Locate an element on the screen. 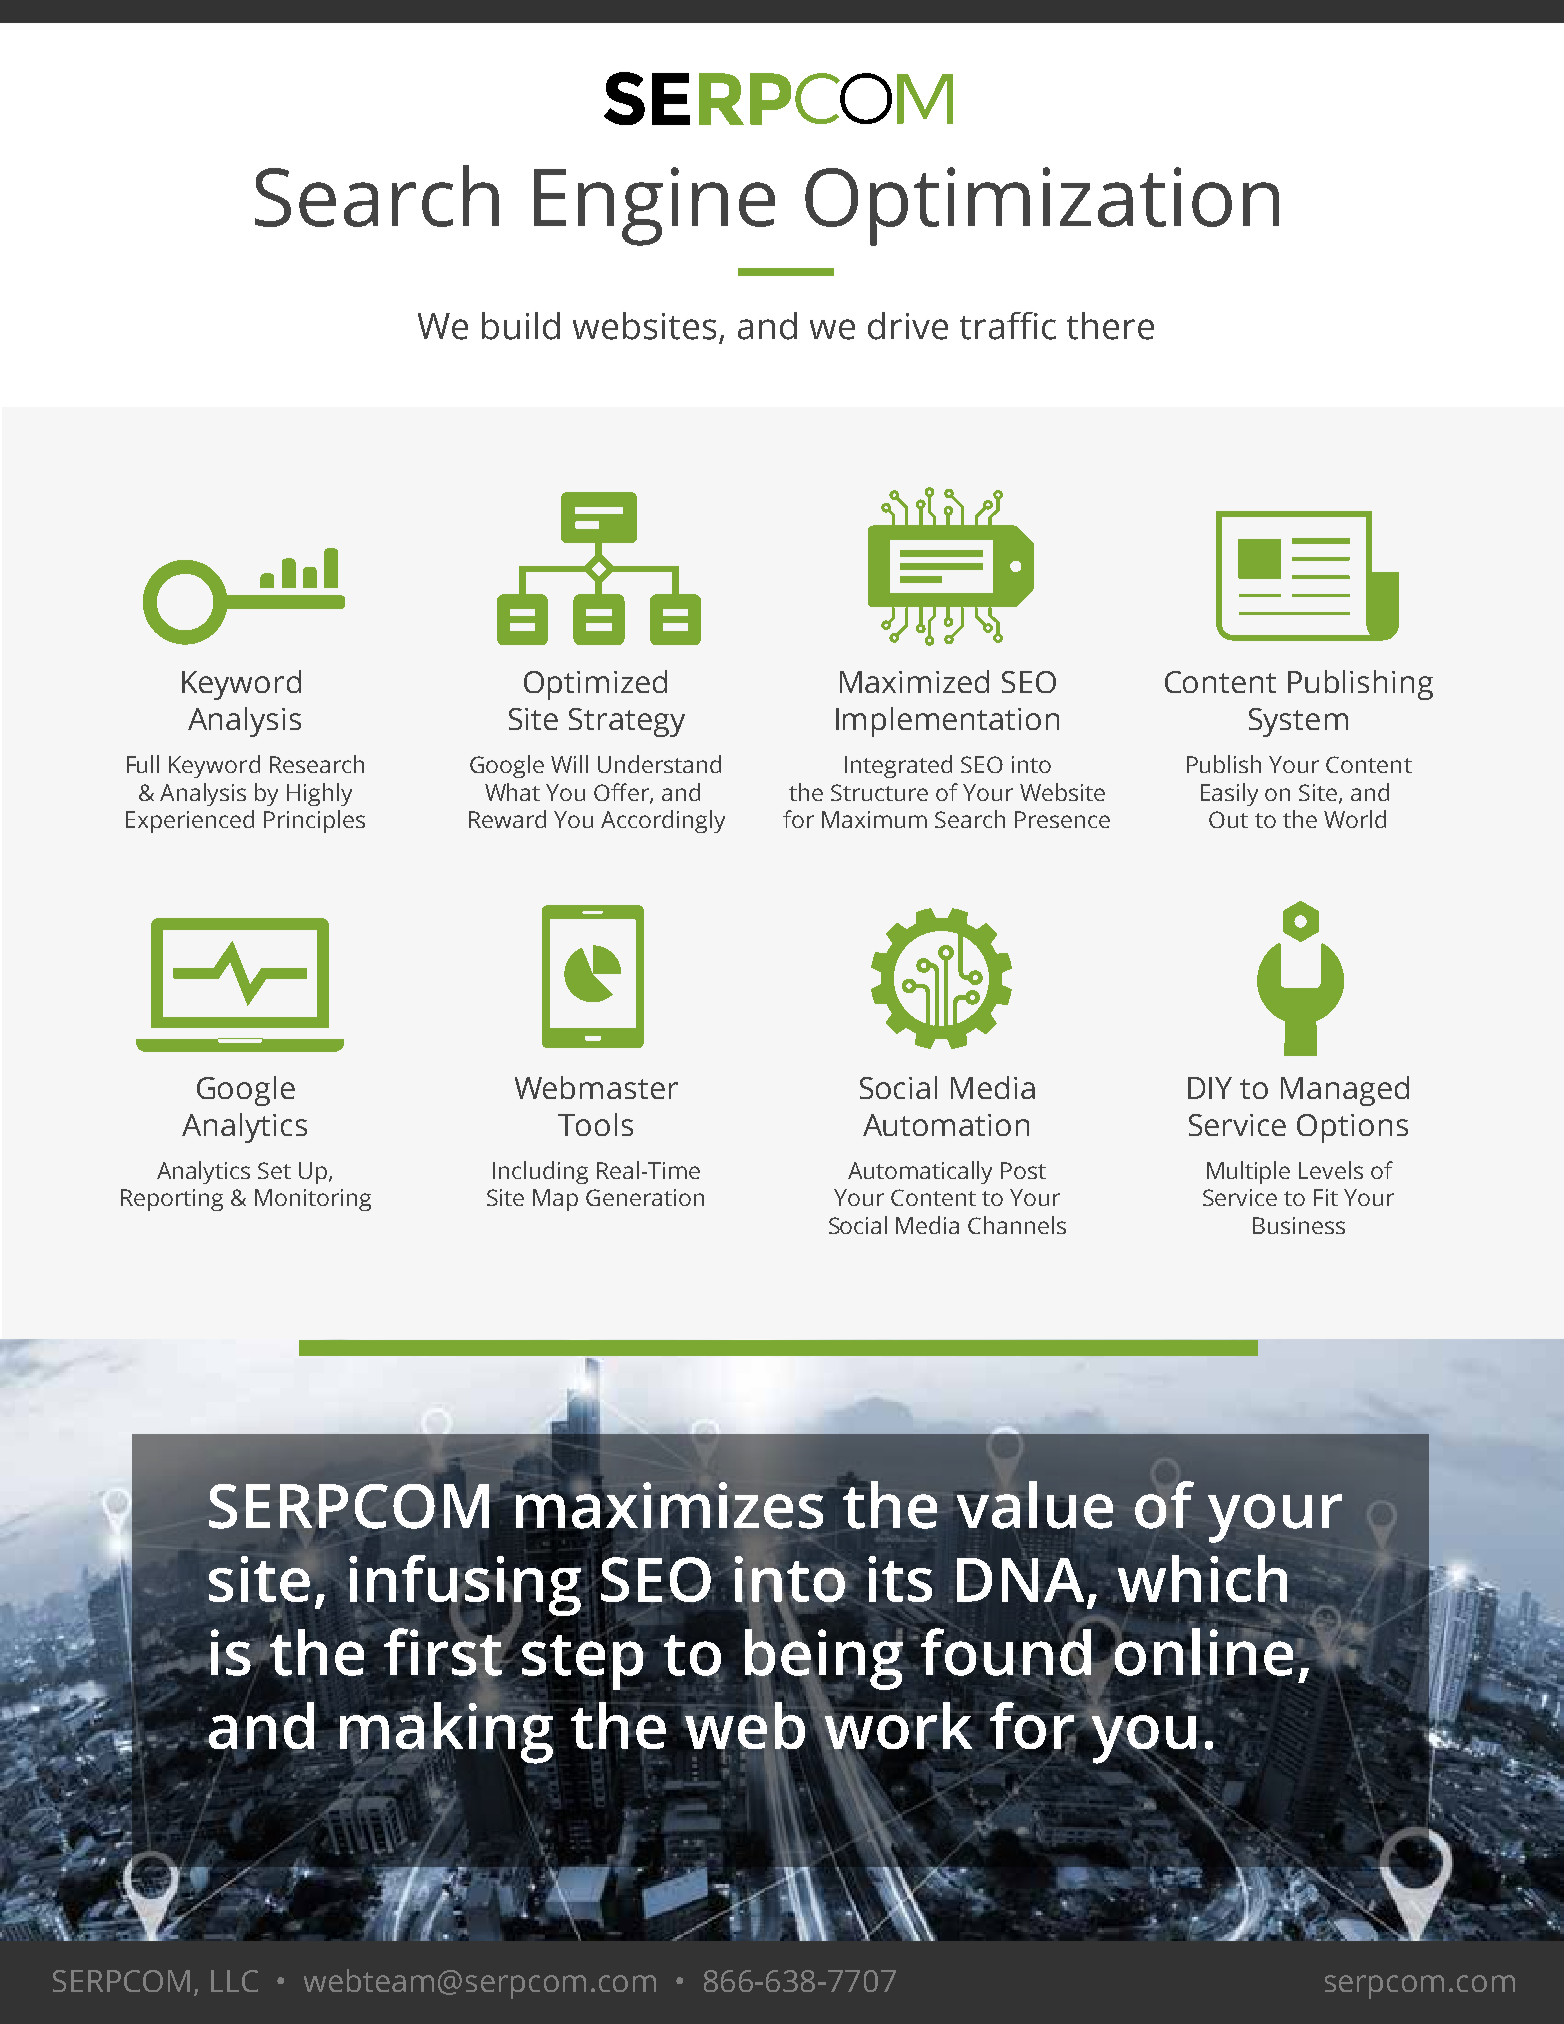 The height and width of the screenshot is (2024, 1564). System is located at coordinates (1298, 722).
